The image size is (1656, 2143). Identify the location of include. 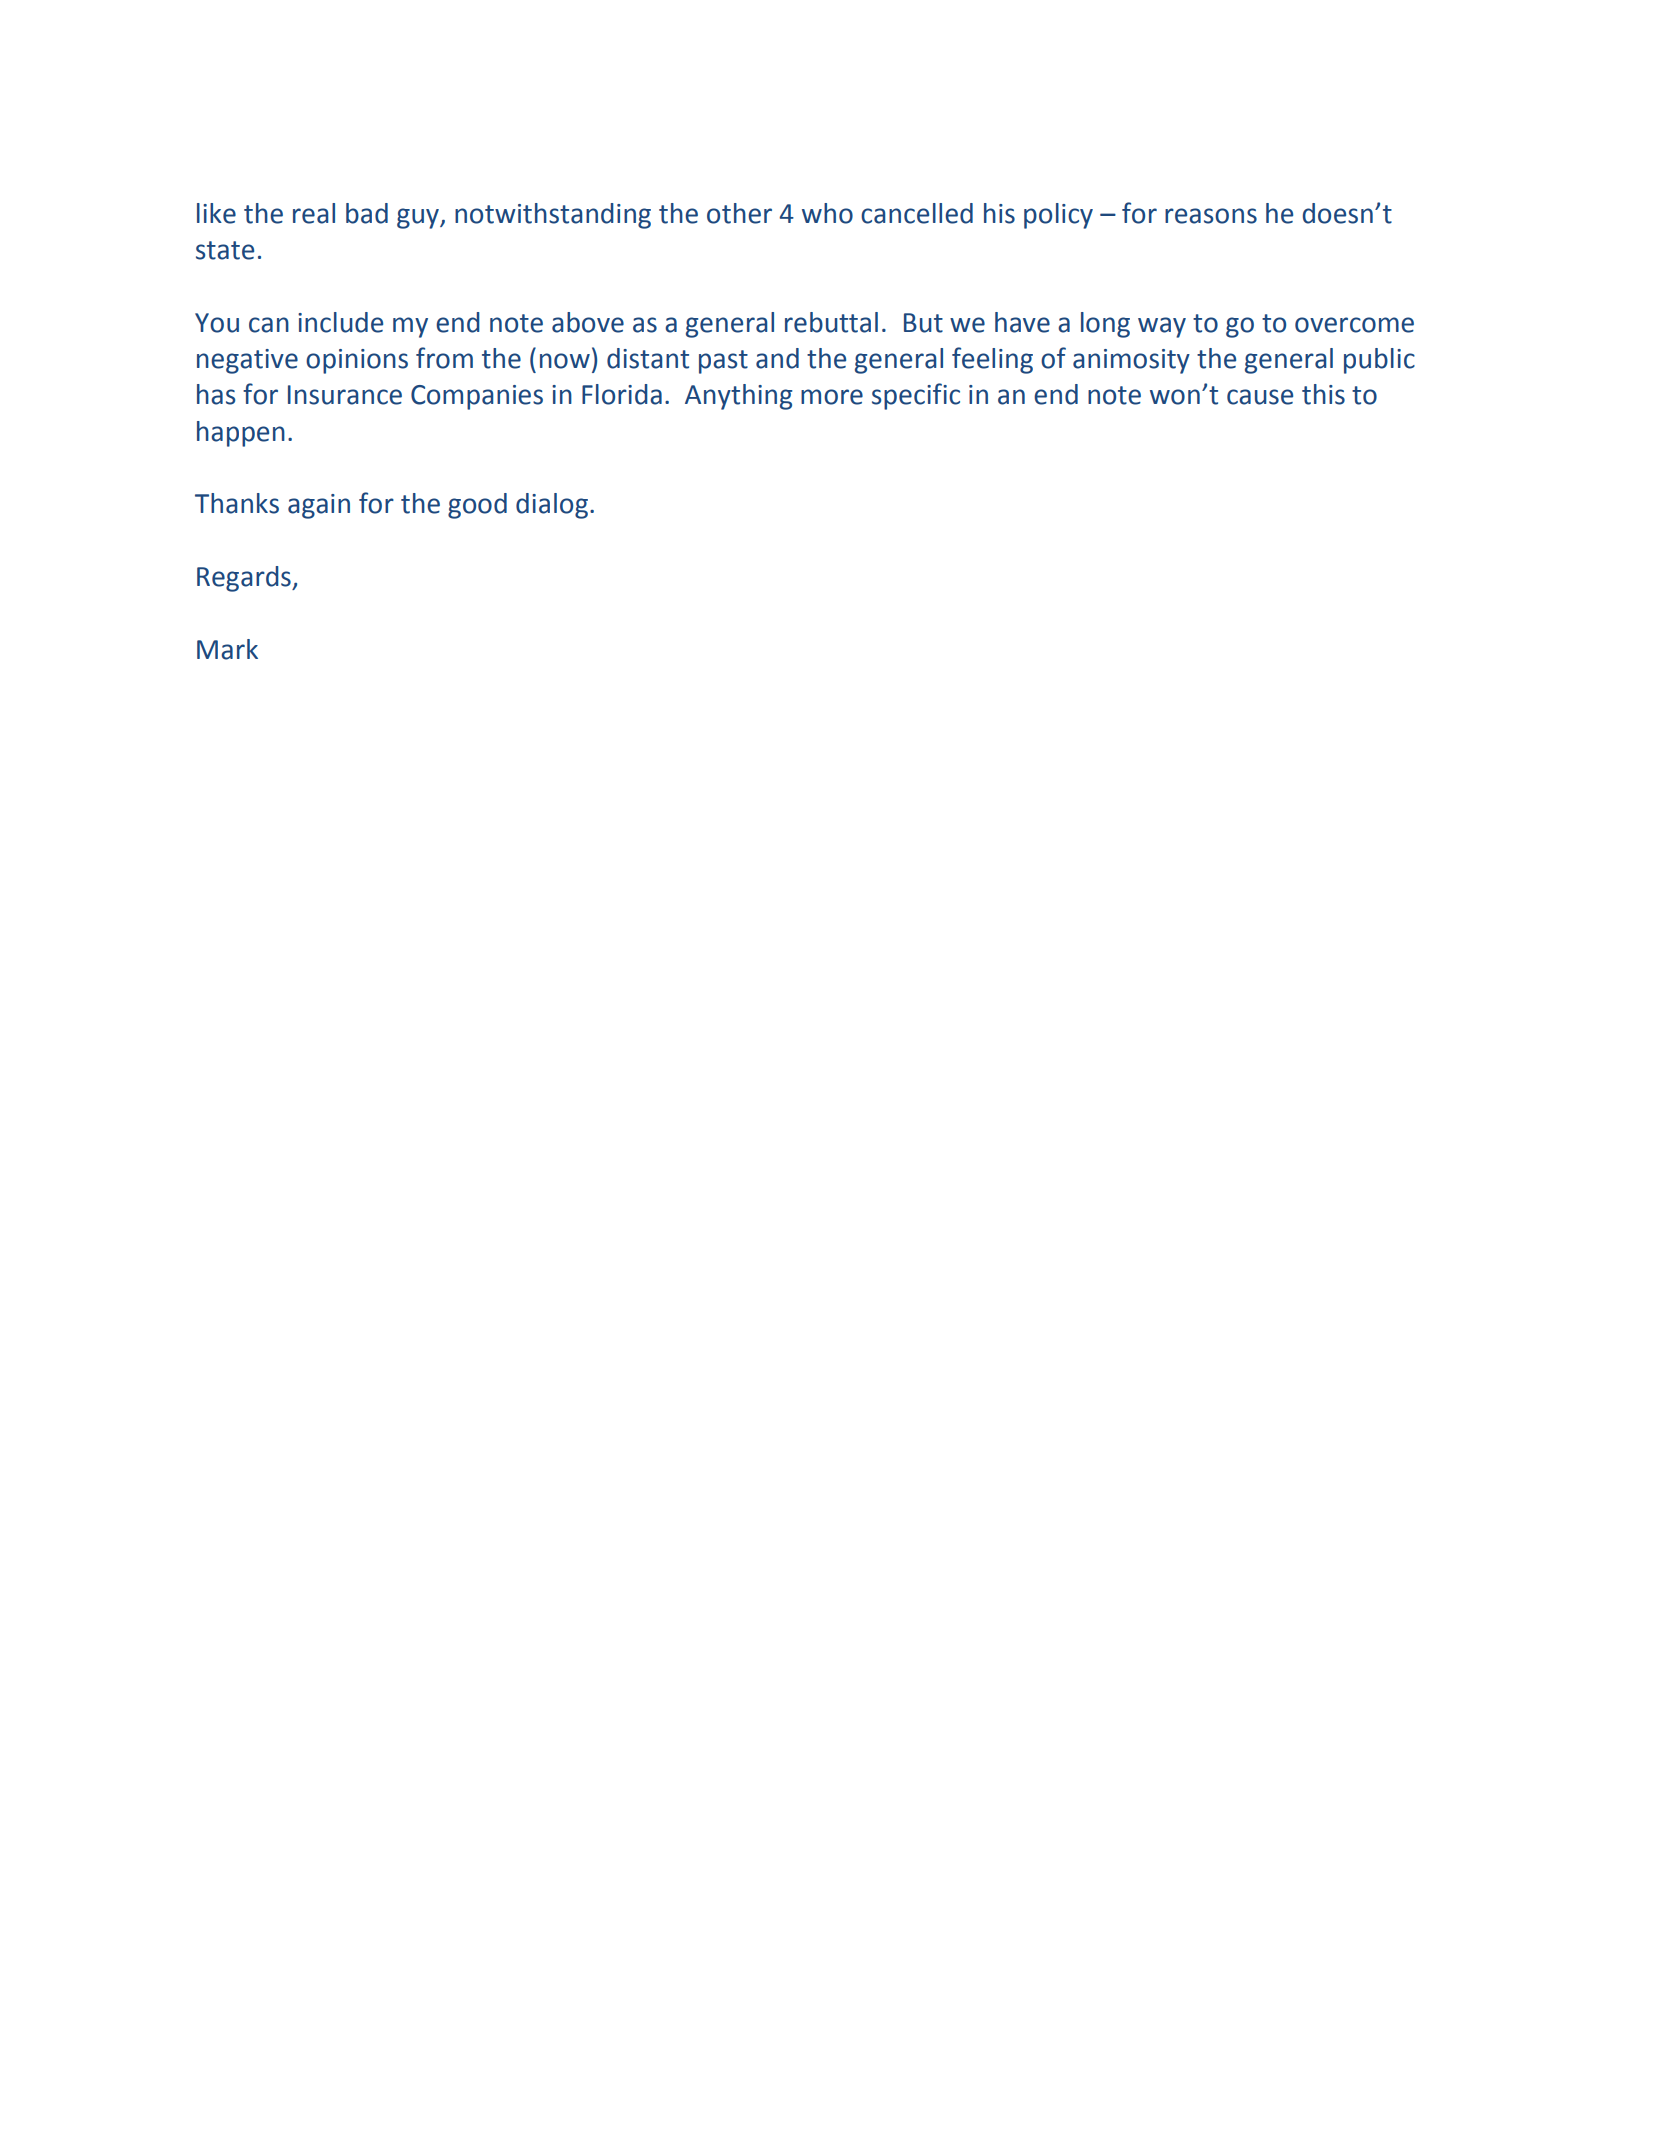
(340, 322).
